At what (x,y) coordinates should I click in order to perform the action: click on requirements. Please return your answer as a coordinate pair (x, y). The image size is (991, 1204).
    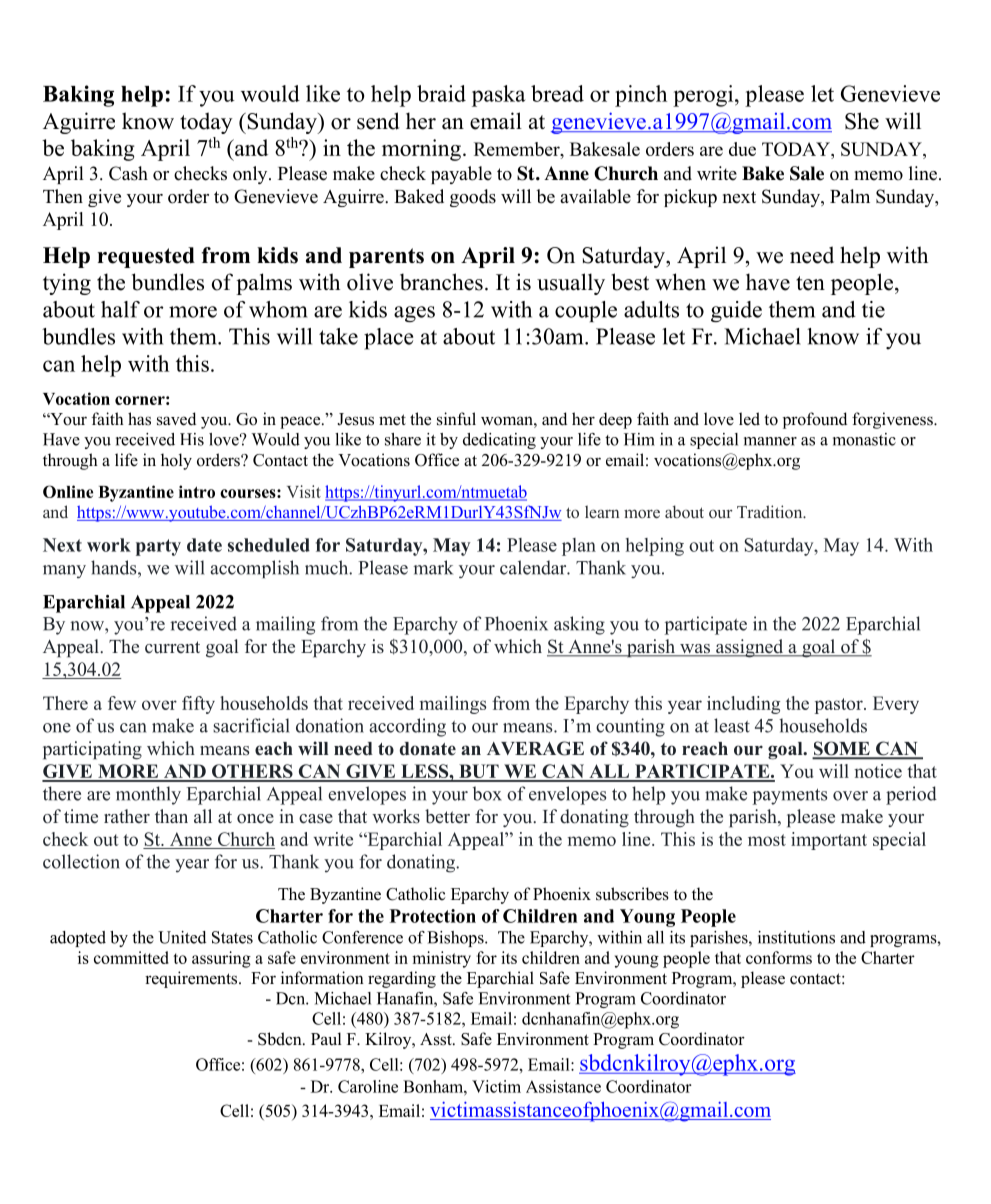
    Looking at the image, I should click on (192, 979).
